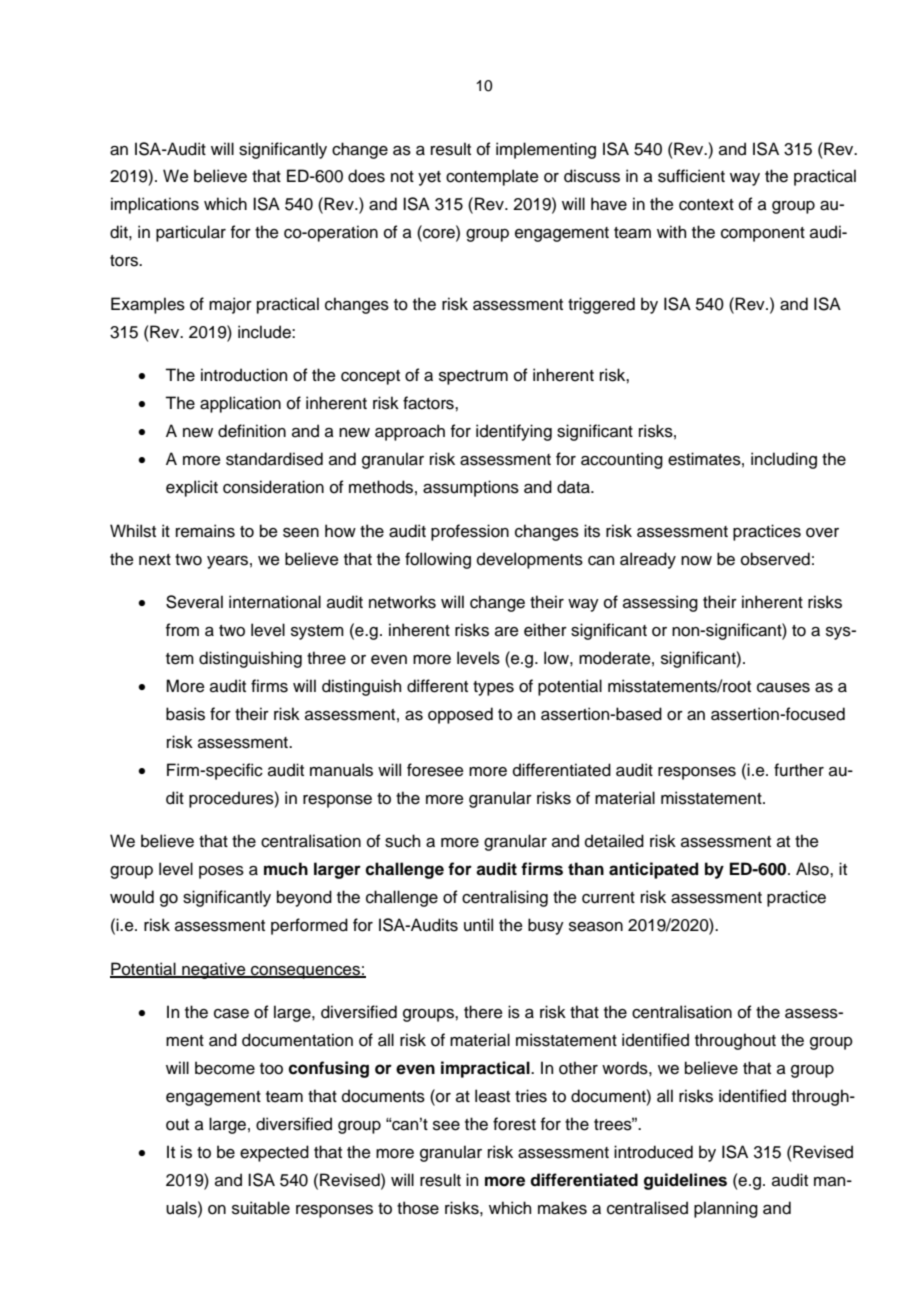 This page has width=924, height=1308. I want to click on poses, so click(221, 872).
